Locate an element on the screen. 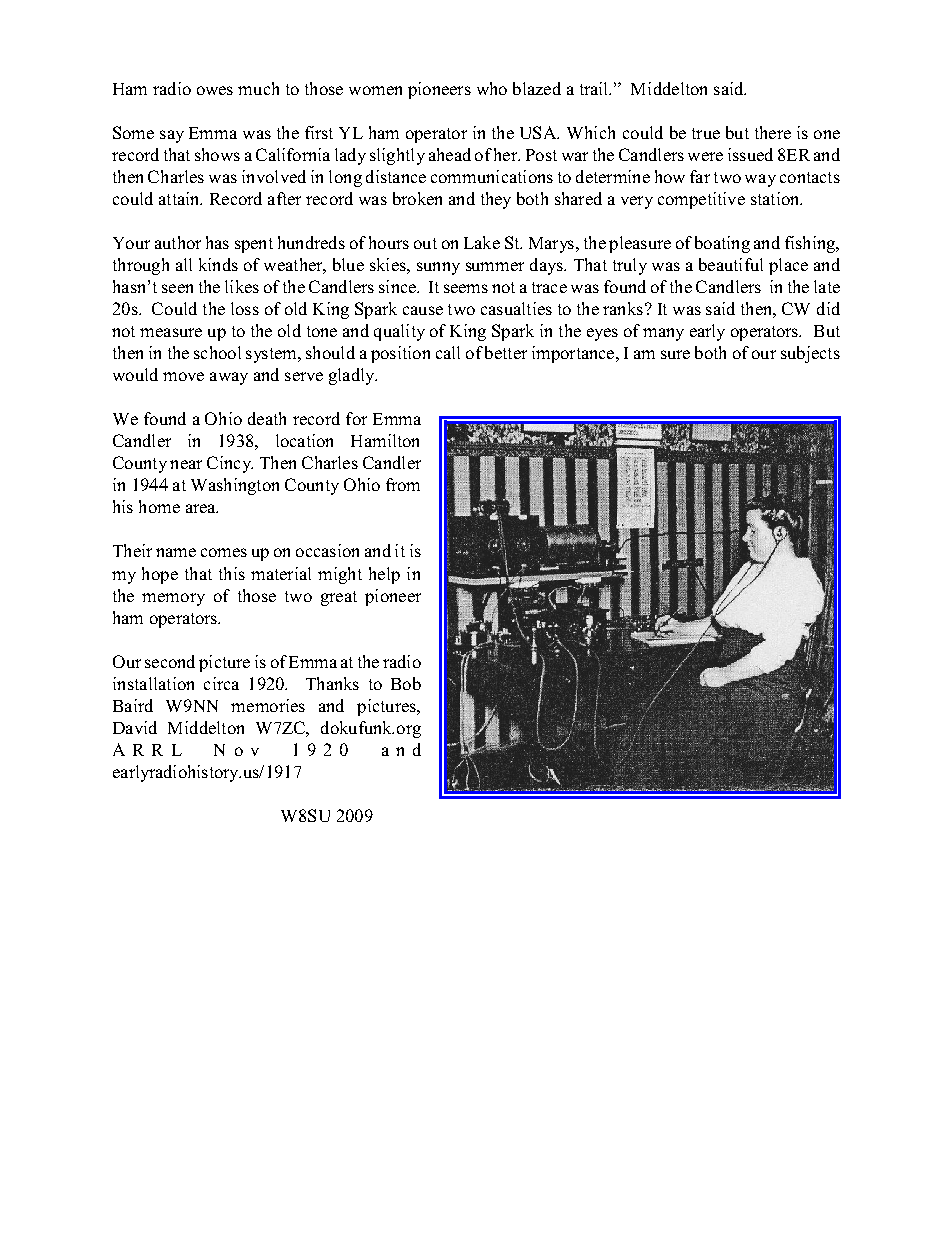 The width and height of the screenshot is (952, 1233). there is located at coordinates (773, 132).
